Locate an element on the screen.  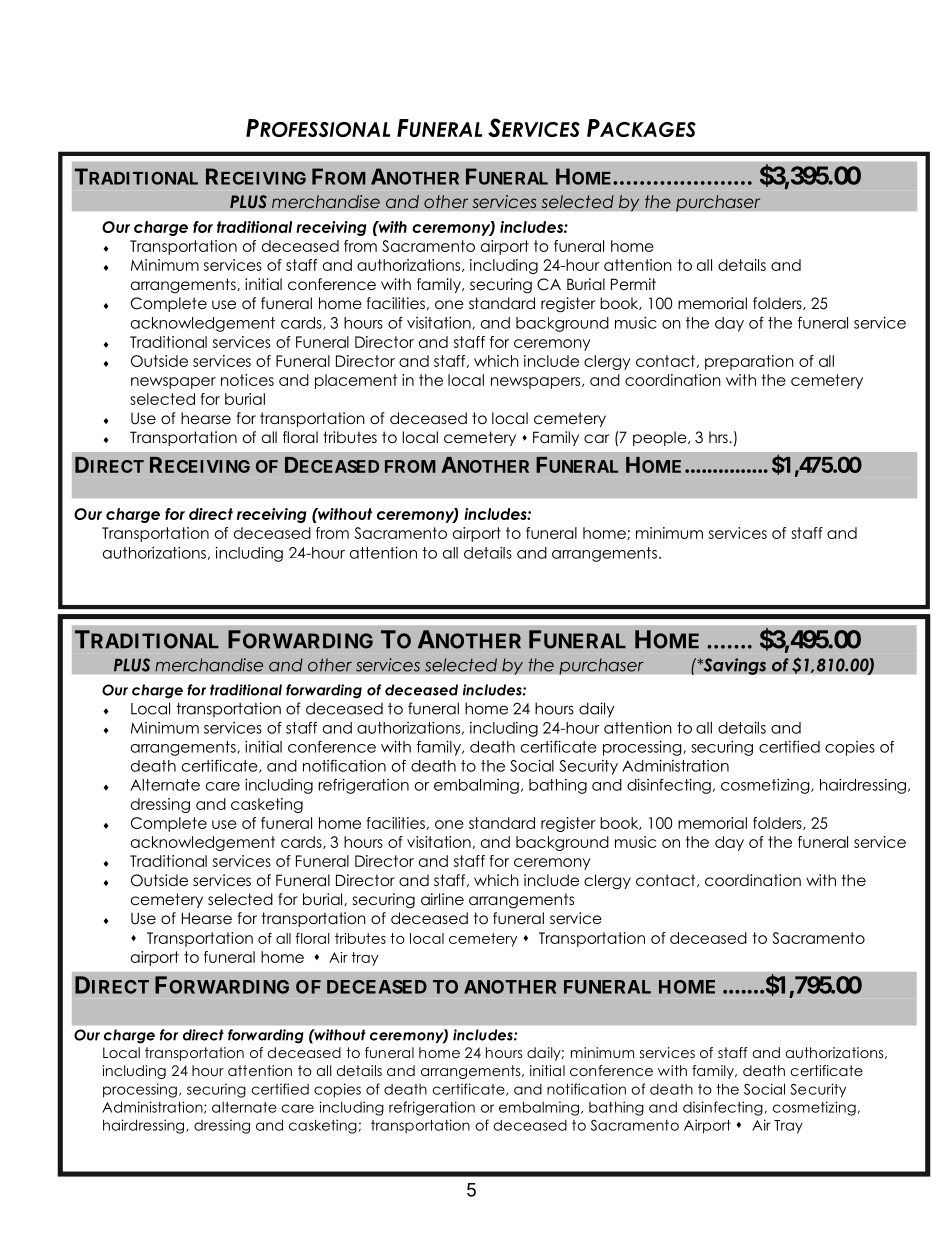
airline is located at coordinates (442, 899).
